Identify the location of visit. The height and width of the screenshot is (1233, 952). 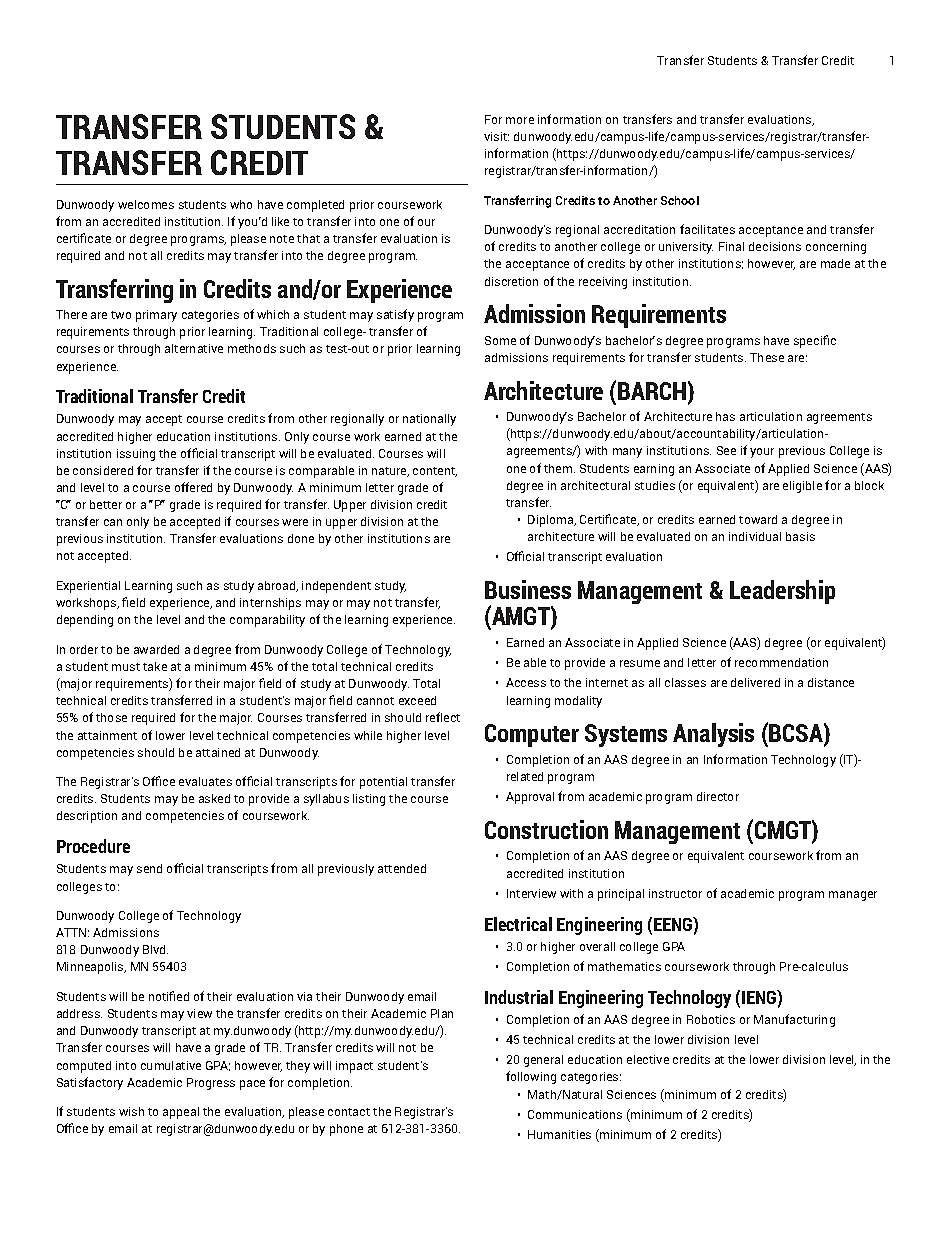
(496, 136).
